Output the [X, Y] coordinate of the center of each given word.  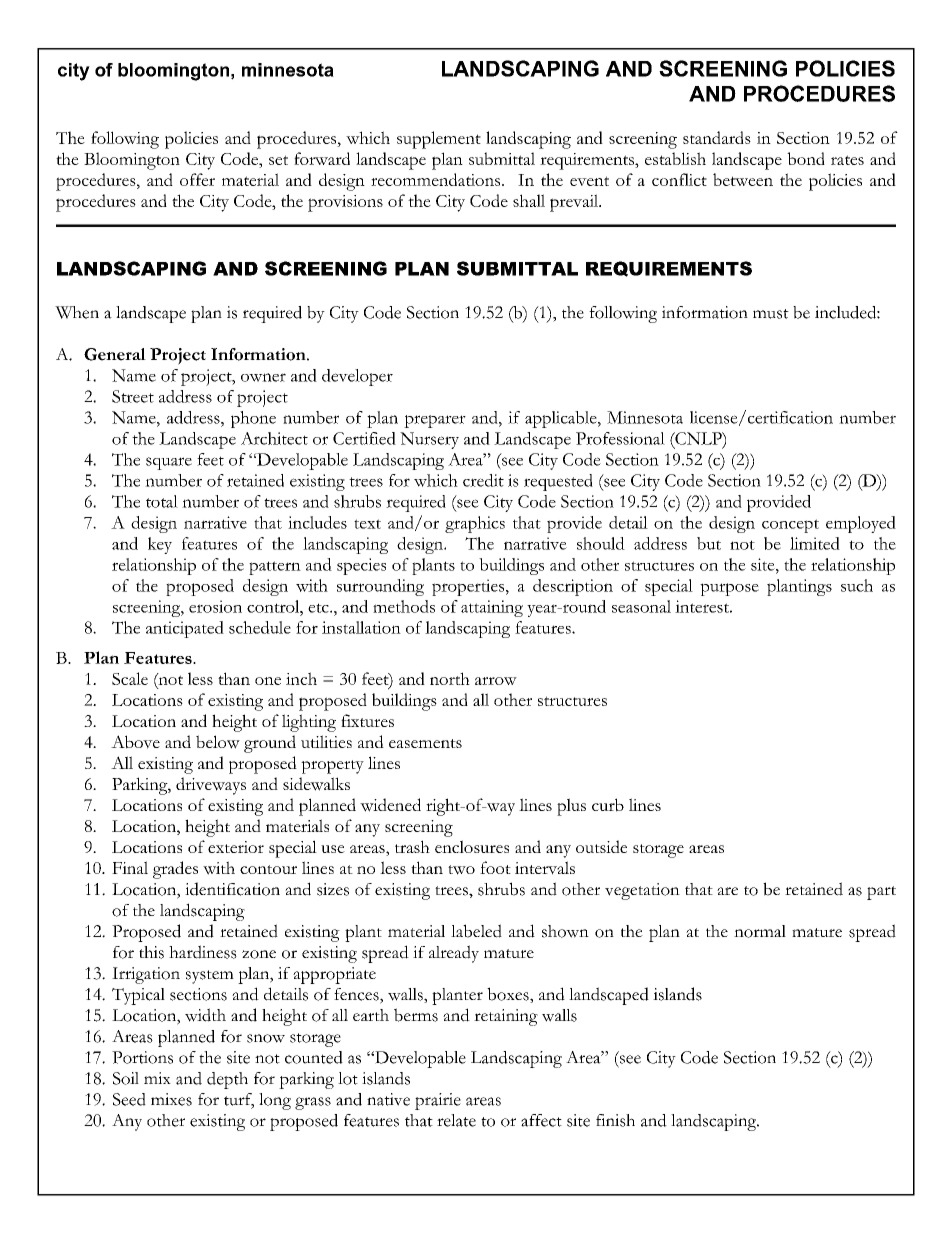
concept [790, 526]
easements [425, 743]
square [169, 463]
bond [806, 158]
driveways [211, 786]
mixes [171, 1099]
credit [483, 480]
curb [608, 805]
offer [197, 179]
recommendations [437, 179]
